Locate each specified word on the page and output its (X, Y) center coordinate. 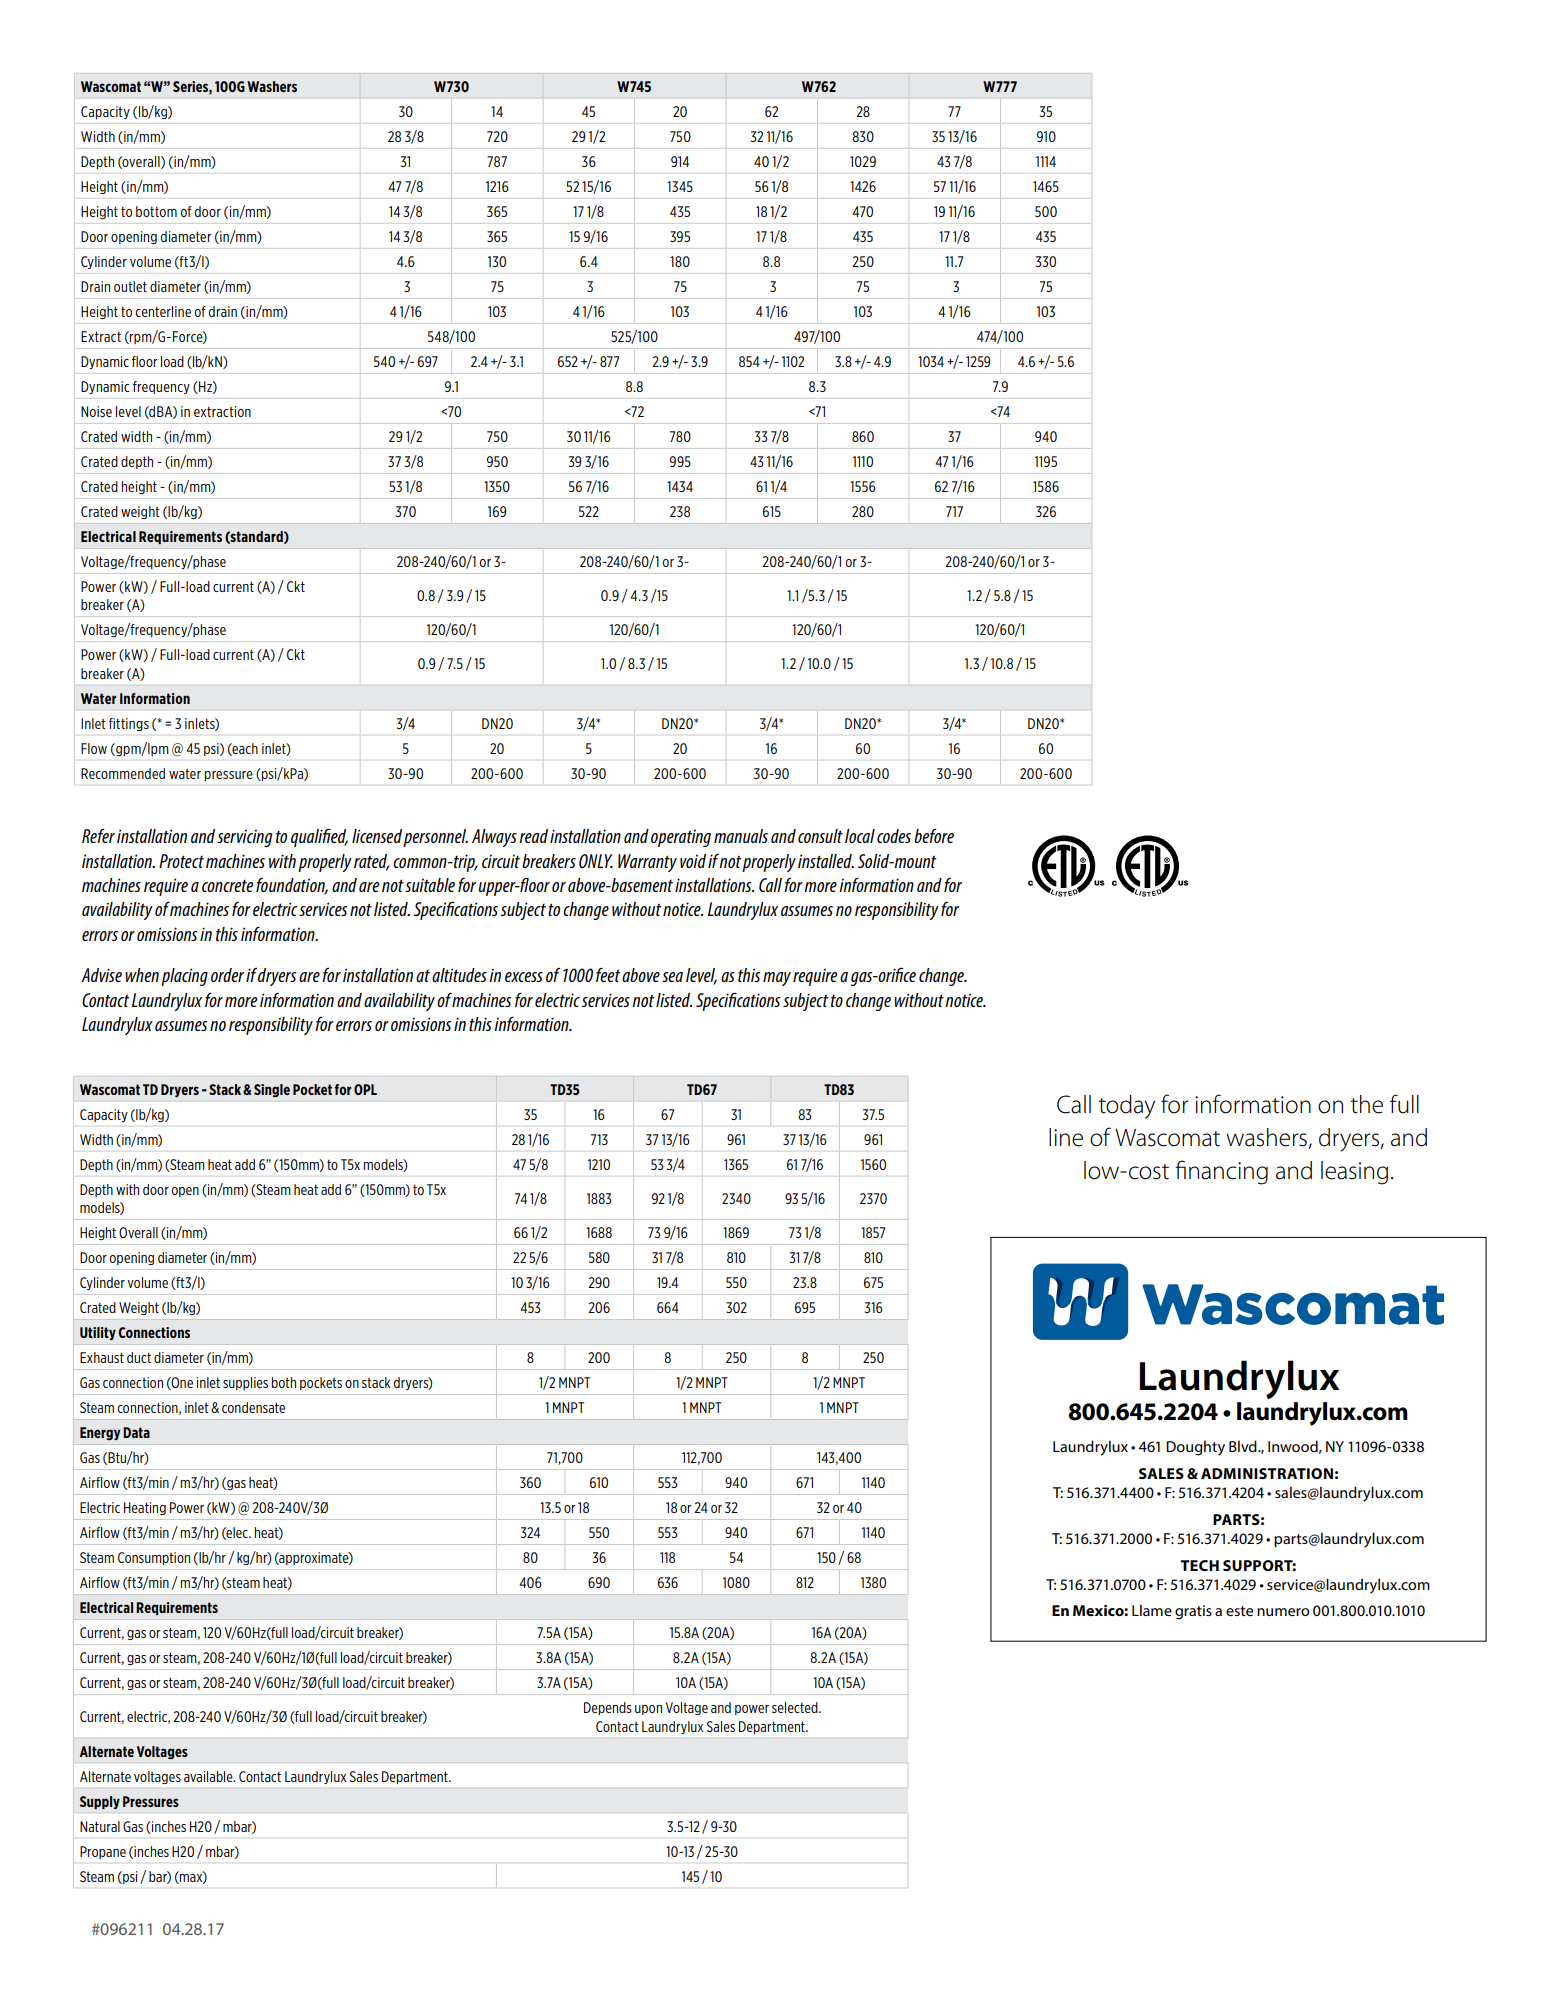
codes (894, 836)
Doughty (1195, 1448)
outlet (130, 286)
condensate (253, 1407)
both (283, 1382)
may (777, 979)
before (934, 835)
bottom (156, 211)
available (209, 1776)
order (227, 975)
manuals (741, 836)
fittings (129, 724)
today (1126, 1107)
